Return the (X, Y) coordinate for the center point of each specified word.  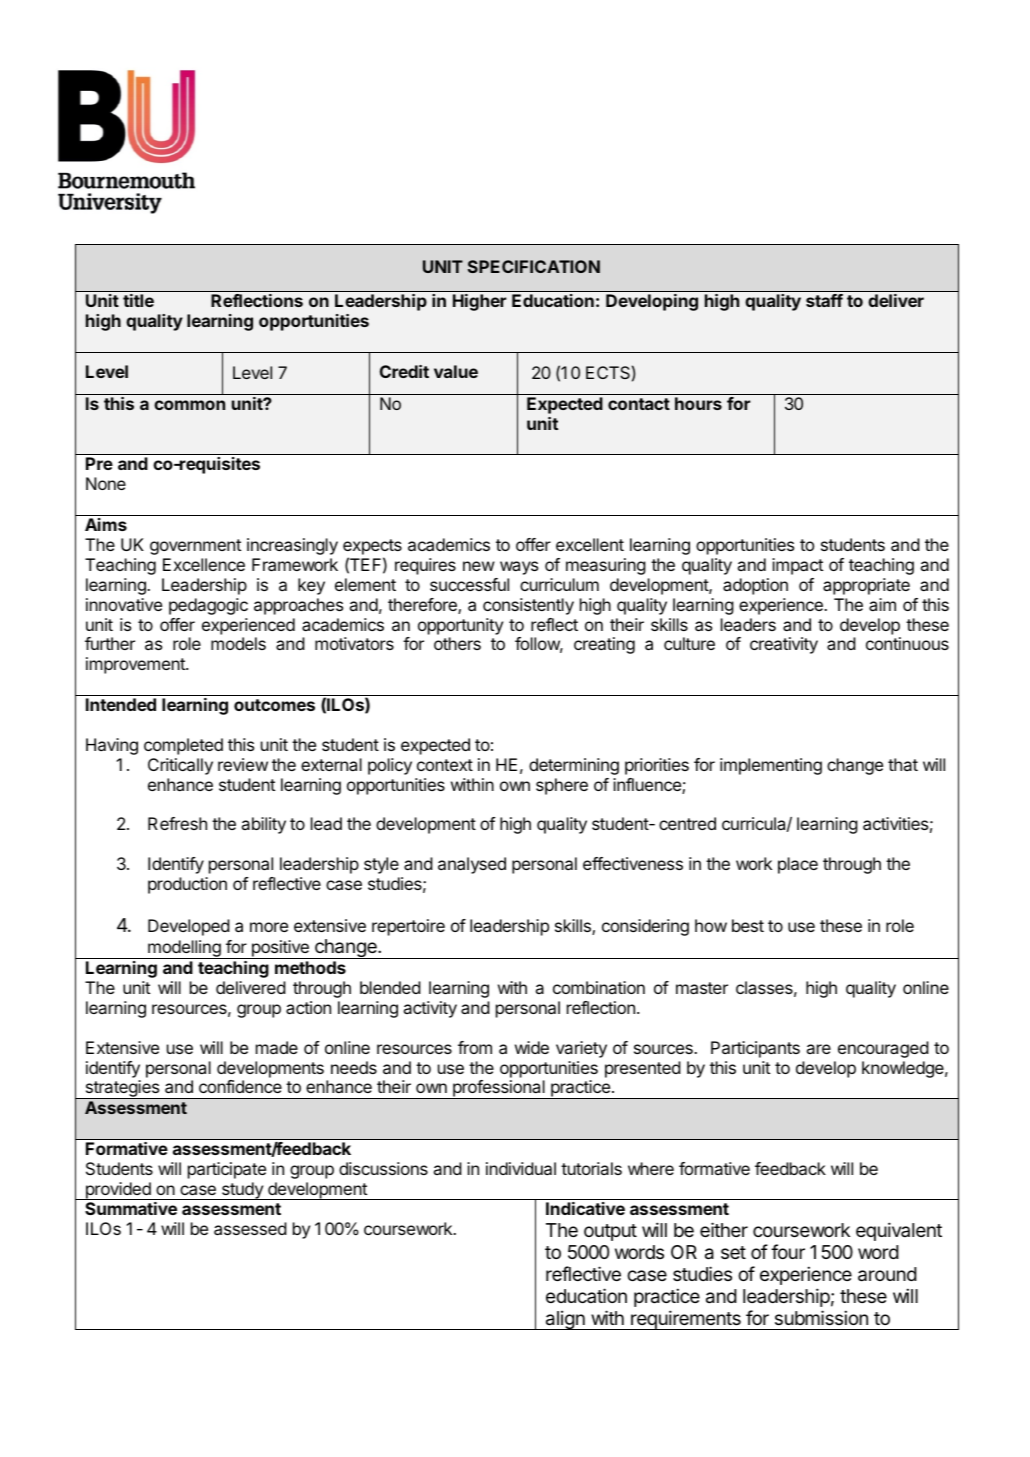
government (195, 547)
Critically (180, 766)
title (138, 300)
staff (824, 300)
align (565, 1320)
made (277, 1047)
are (819, 1049)
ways (519, 568)
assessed (250, 1228)
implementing (771, 766)
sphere (562, 786)
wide (532, 1047)
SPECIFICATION (534, 266)
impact (797, 566)
